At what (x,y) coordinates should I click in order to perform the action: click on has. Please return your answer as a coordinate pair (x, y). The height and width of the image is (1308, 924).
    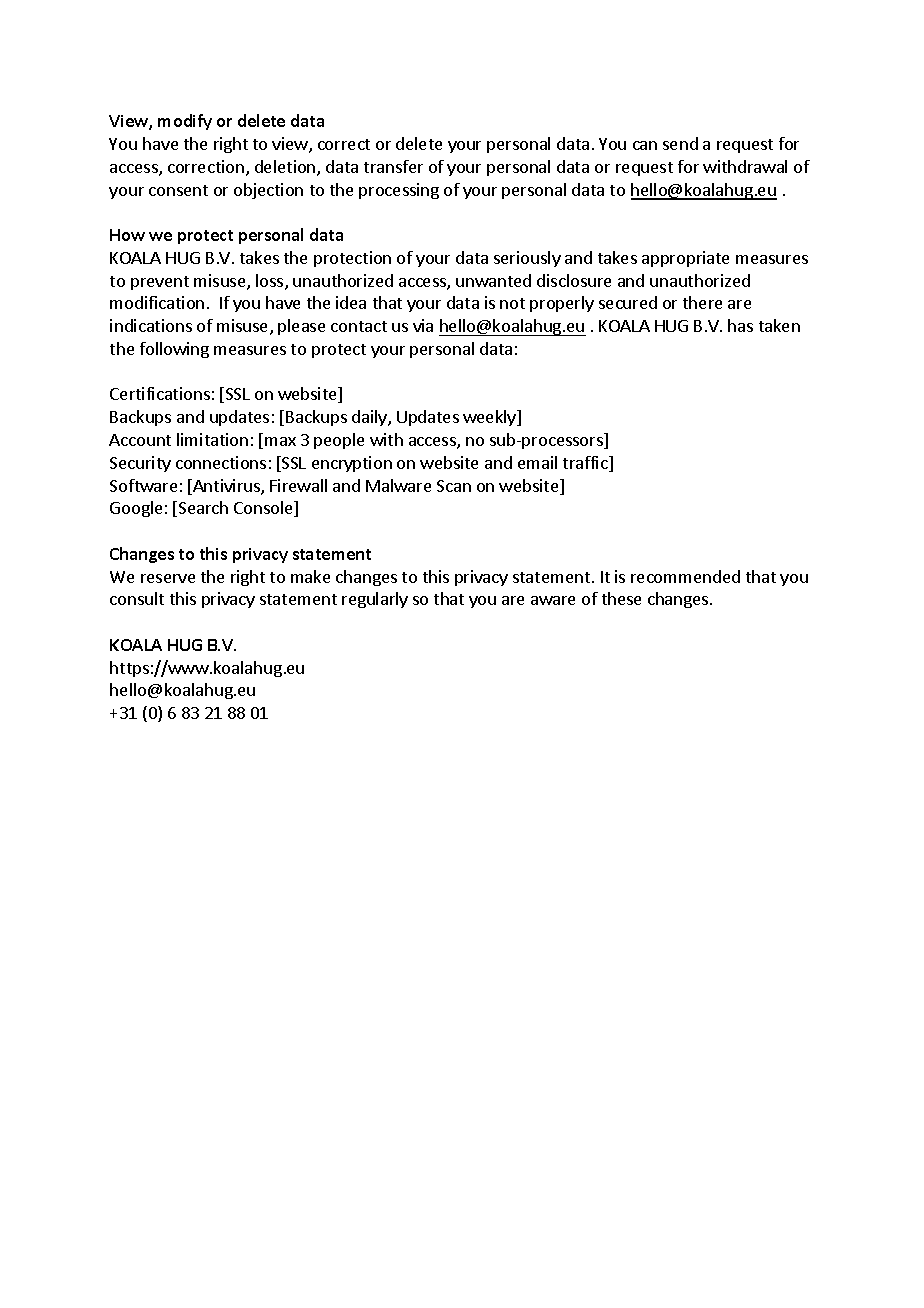
    Looking at the image, I should click on (740, 325).
